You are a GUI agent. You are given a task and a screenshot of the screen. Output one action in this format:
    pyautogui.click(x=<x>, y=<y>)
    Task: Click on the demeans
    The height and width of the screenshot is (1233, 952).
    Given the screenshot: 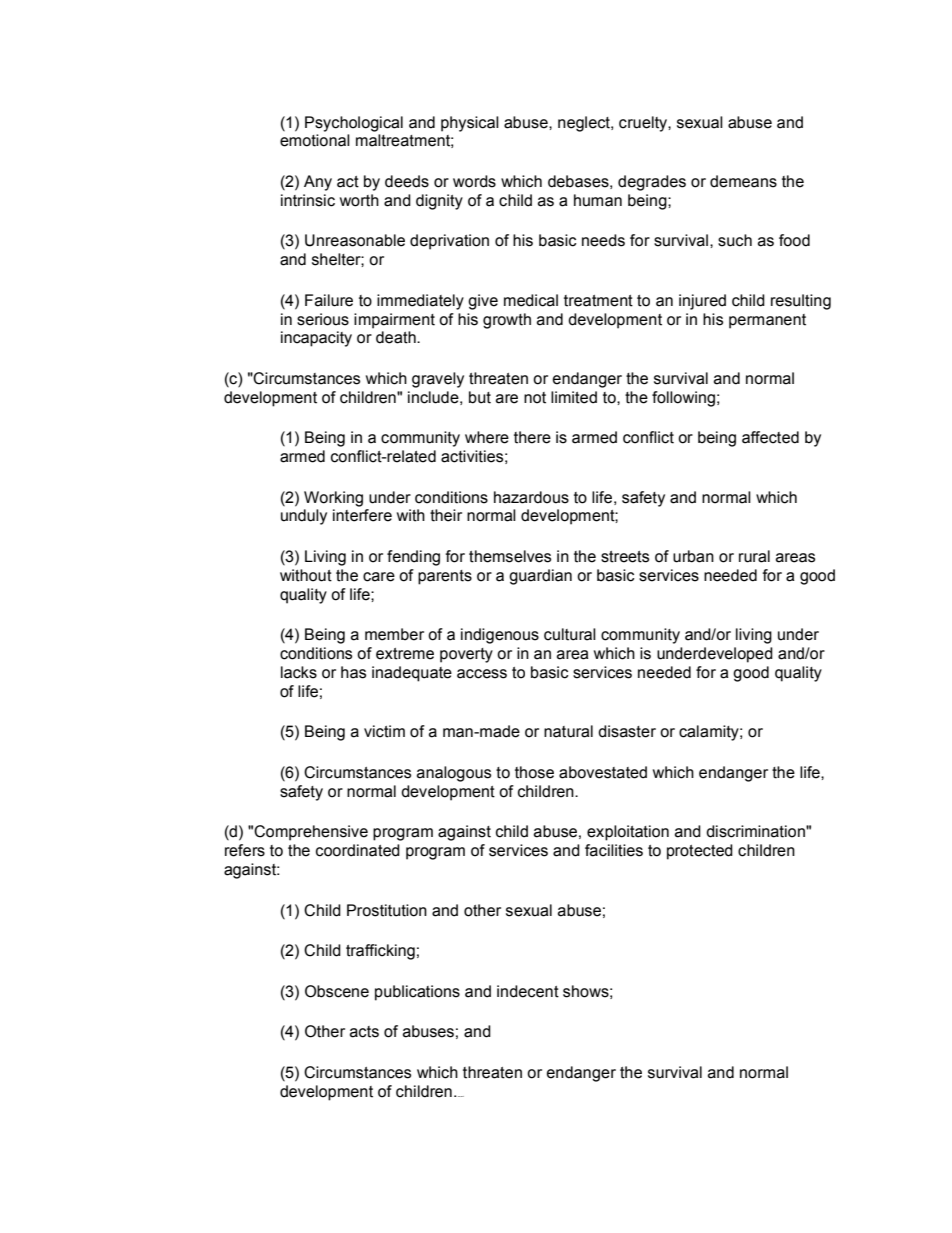 What is the action you would take?
    pyautogui.click(x=743, y=181)
